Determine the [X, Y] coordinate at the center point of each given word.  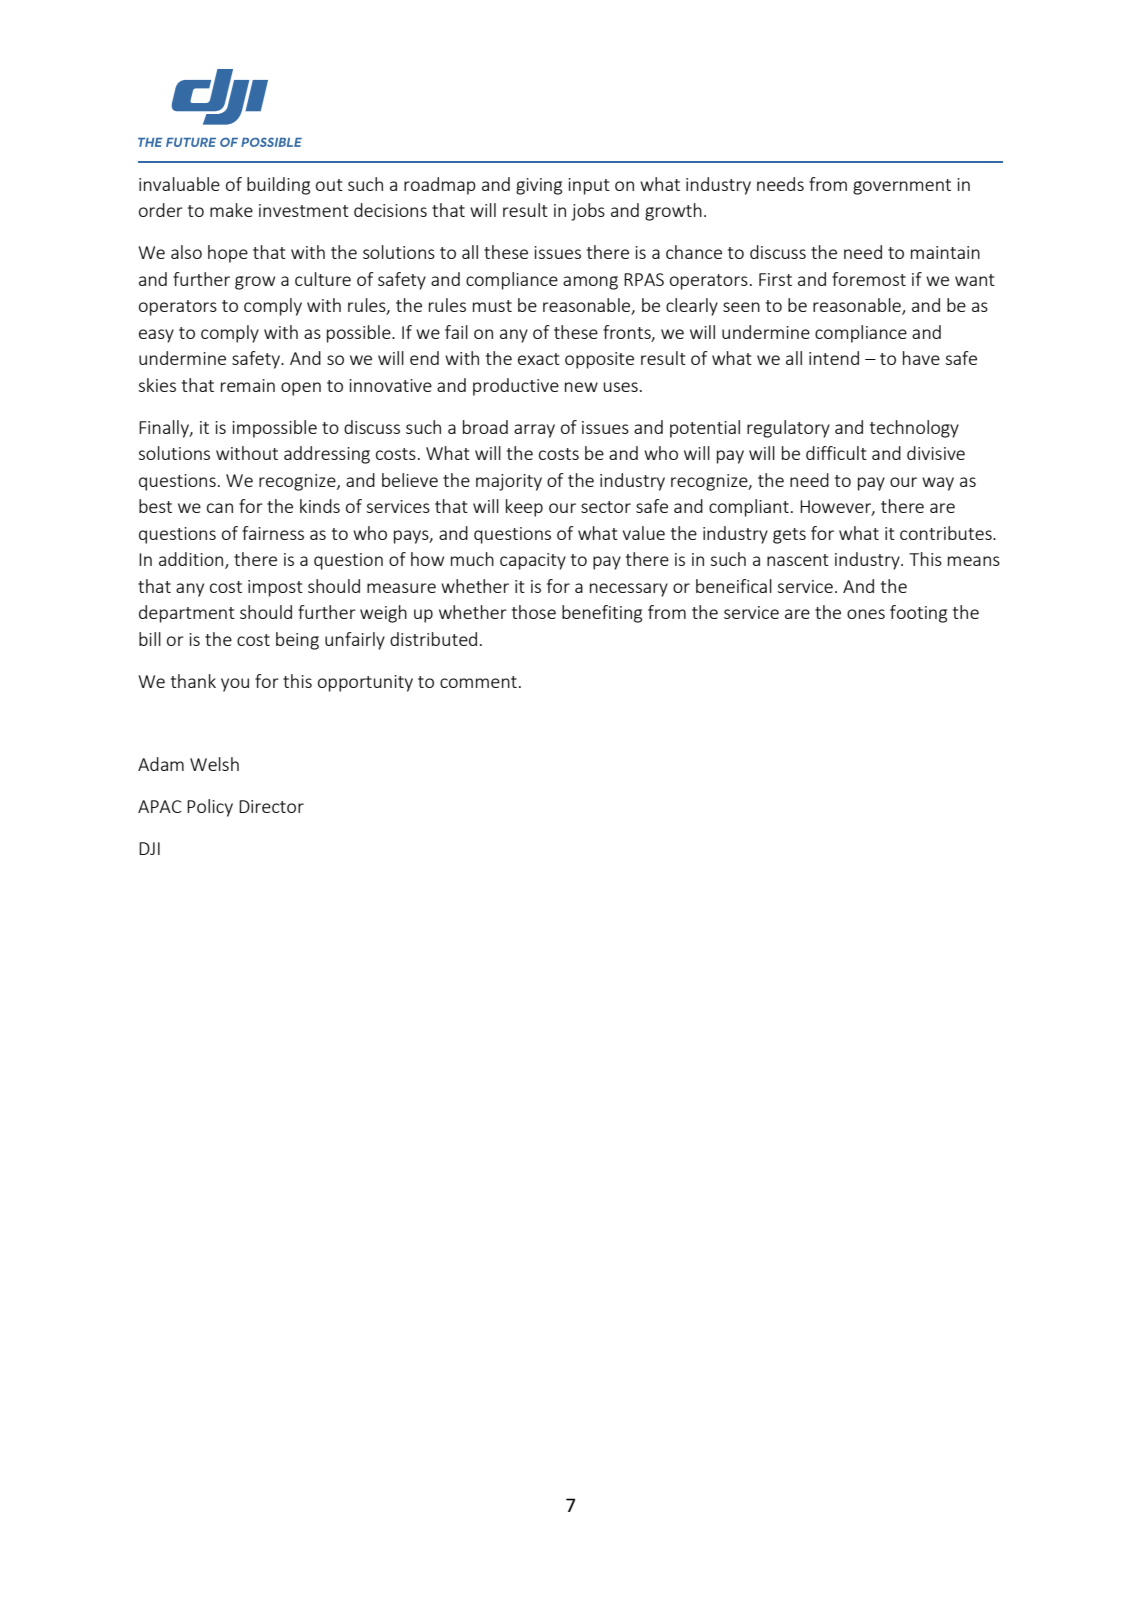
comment [478, 682]
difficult [836, 453]
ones [866, 614]
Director [271, 806]
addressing [327, 455]
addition [192, 560]
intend [834, 358]
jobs [588, 212]
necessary [629, 590]
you [235, 685]
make [231, 210]
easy [156, 336]
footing [918, 614]
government [902, 187]
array [534, 431]
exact [539, 359]
